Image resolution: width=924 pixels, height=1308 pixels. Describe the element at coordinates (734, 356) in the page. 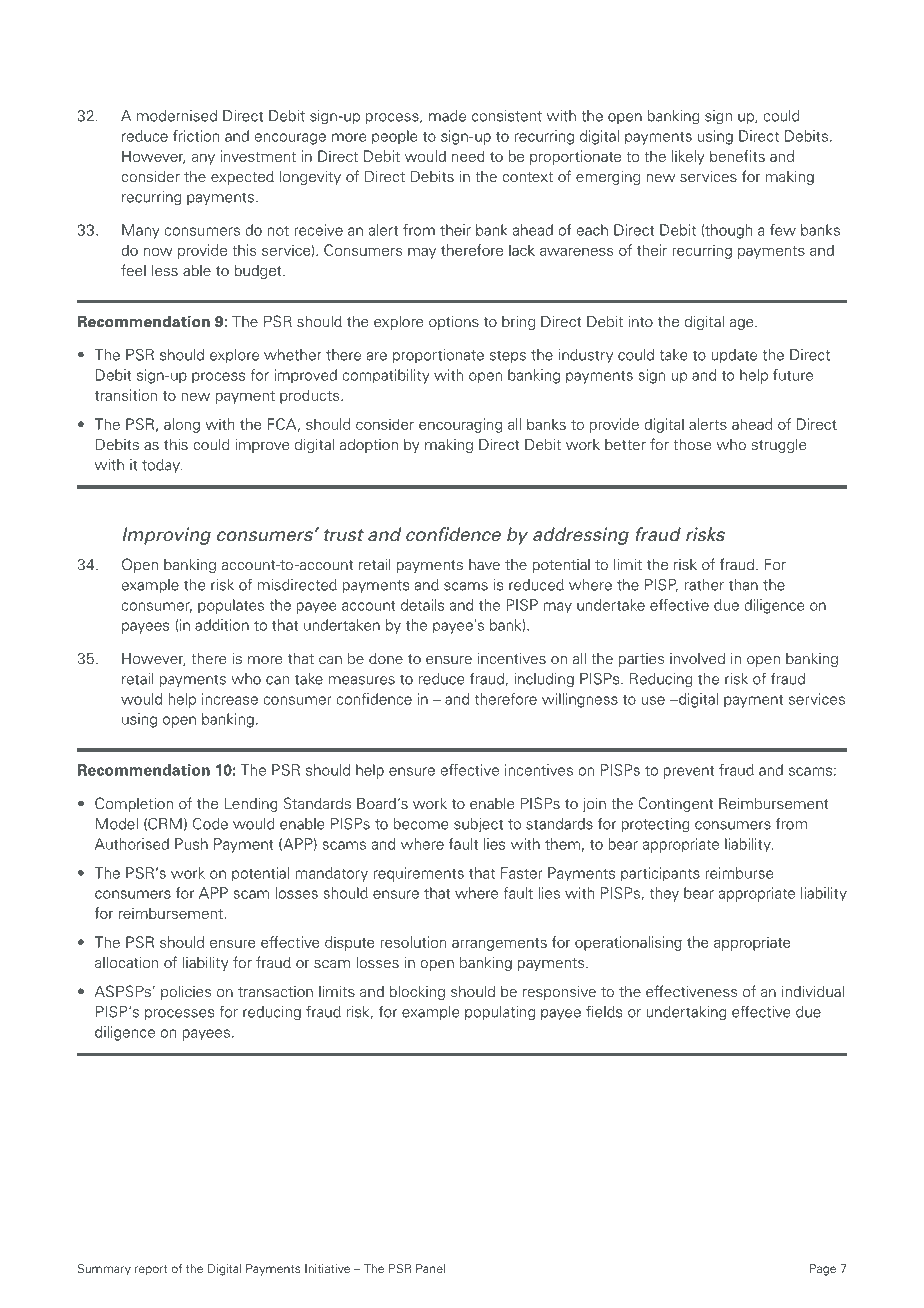

I see `update` at that location.
